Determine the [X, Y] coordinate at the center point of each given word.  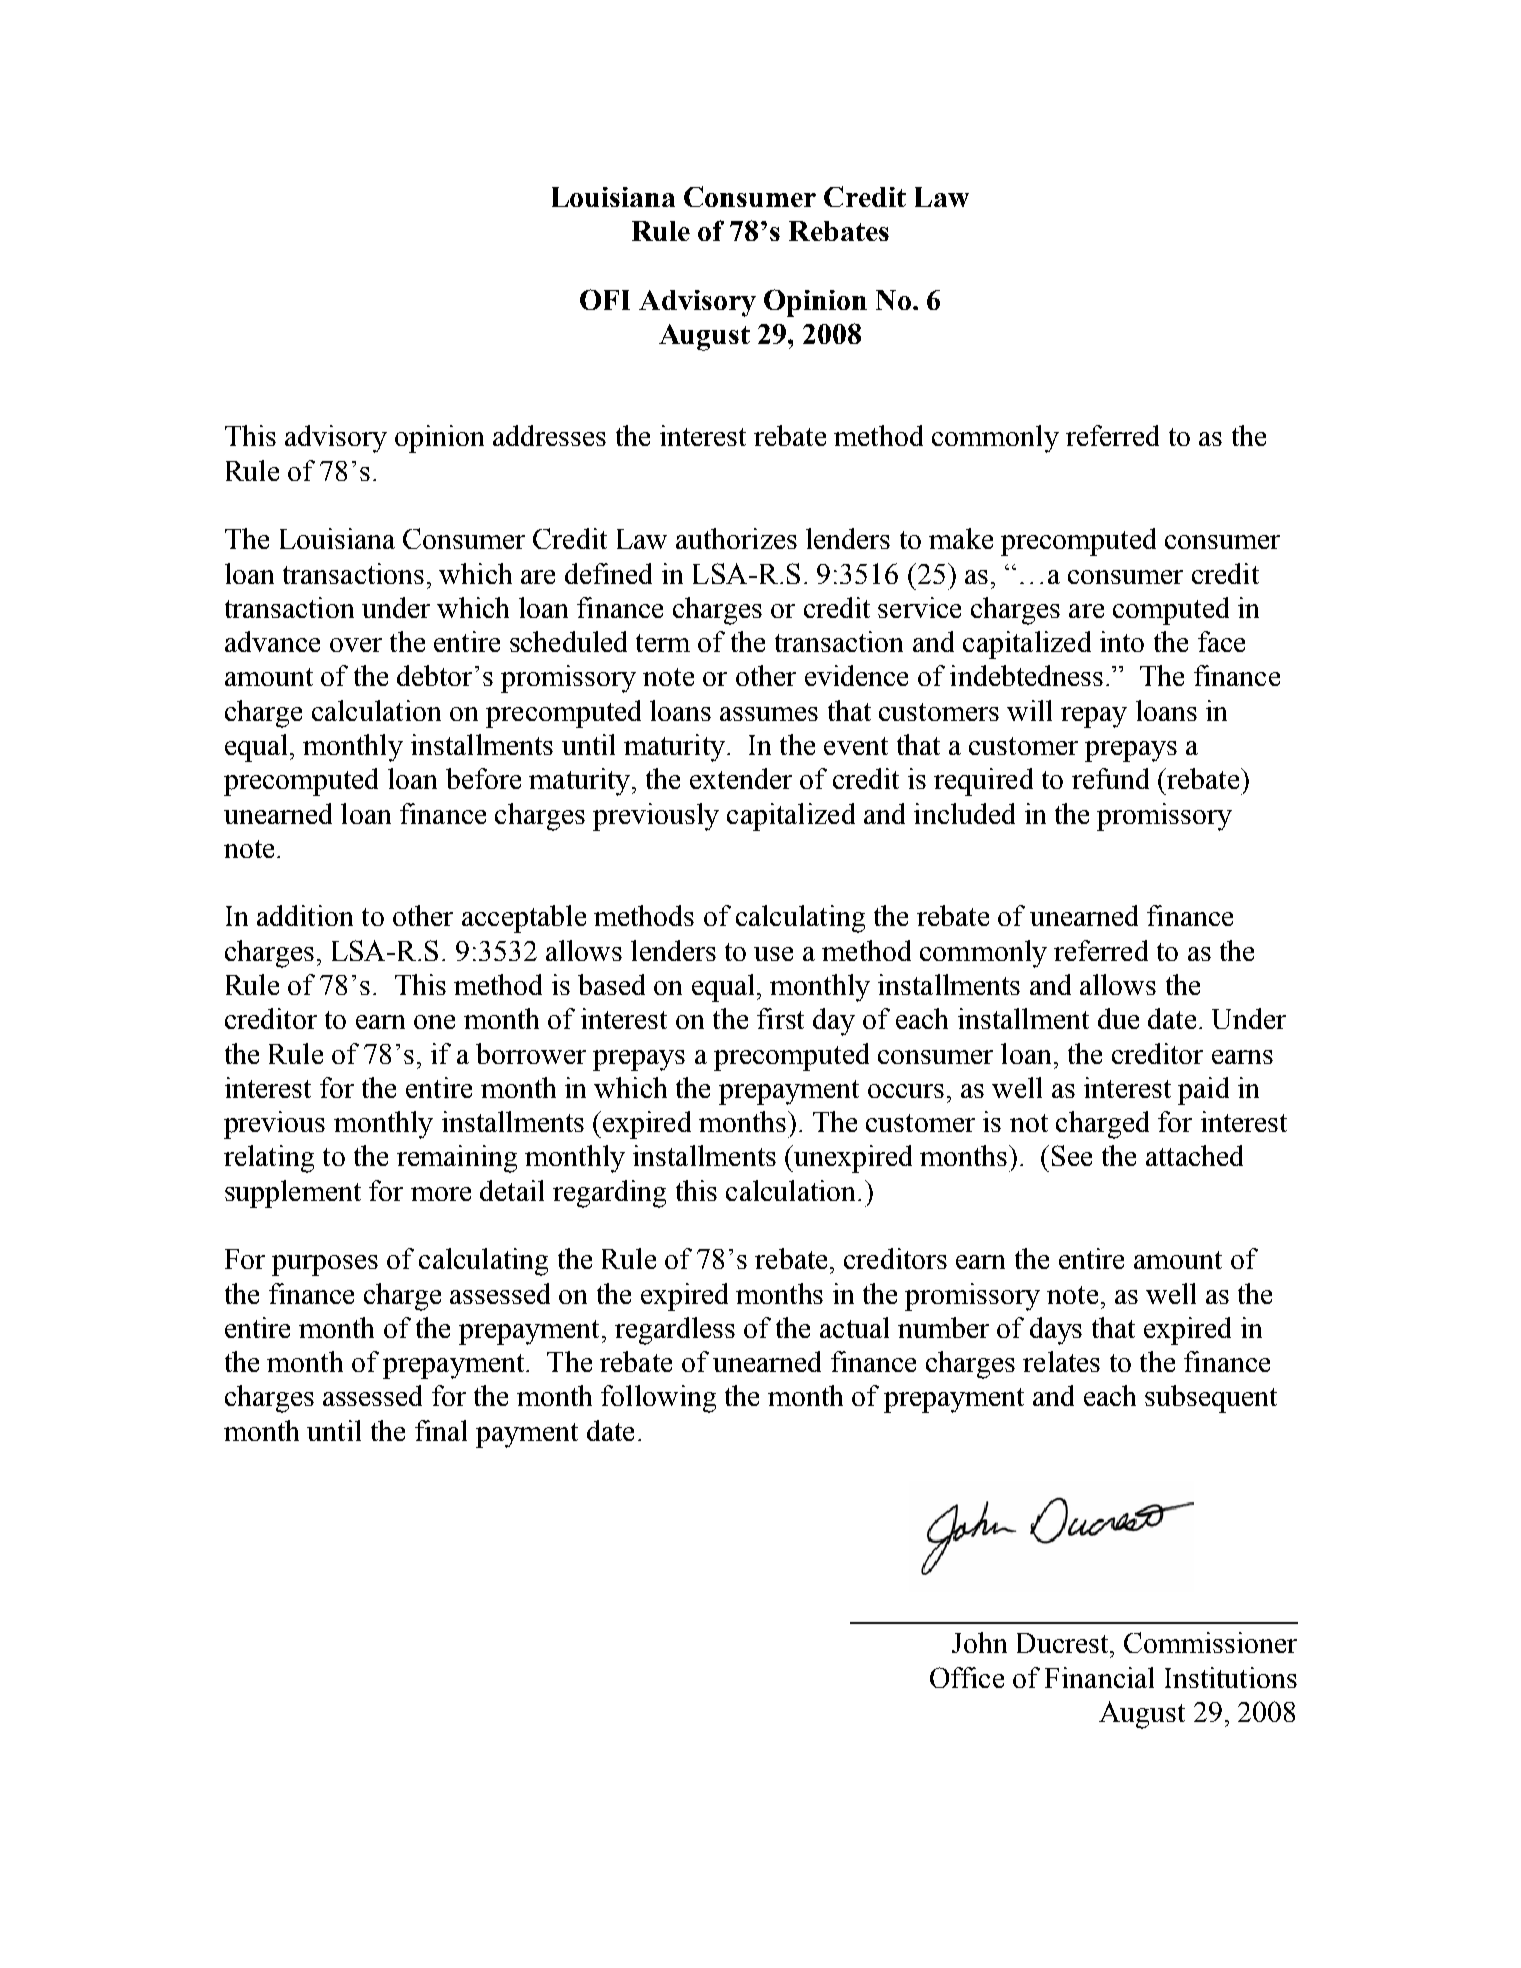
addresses [549, 435]
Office [967, 1677]
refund [1110, 778]
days [1056, 1331]
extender [741, 778]
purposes [325, 1265]
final [441, 1430]
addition [305, 915]
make [961, 538]
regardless [675, 1331]
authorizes [736, 538]
